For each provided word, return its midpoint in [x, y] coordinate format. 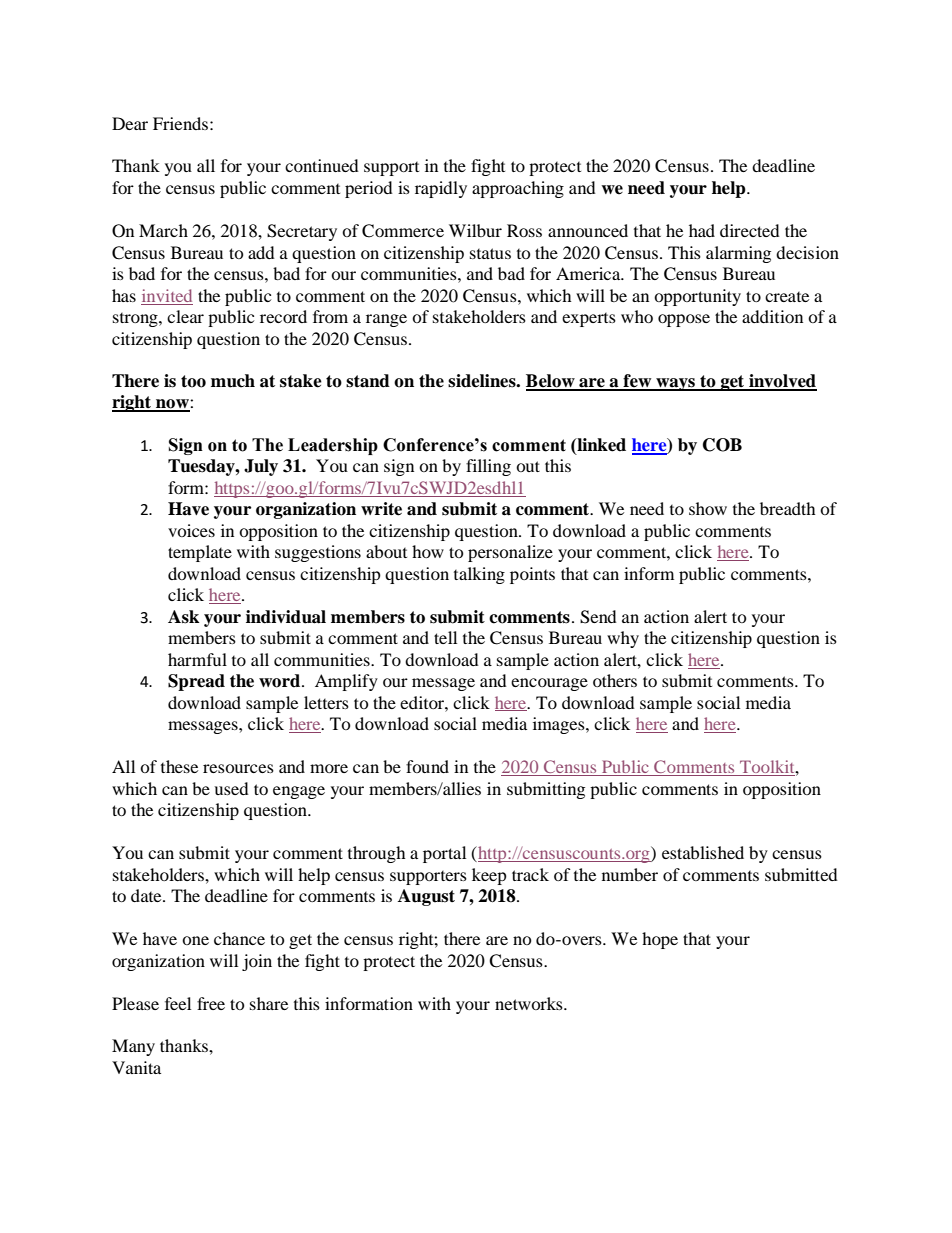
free [211, 1003]
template [200, 553]
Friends [180, 123]
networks [530, 1003]
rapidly [441, 189]
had [702, 230]
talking [479, 575]
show [708, 508]
